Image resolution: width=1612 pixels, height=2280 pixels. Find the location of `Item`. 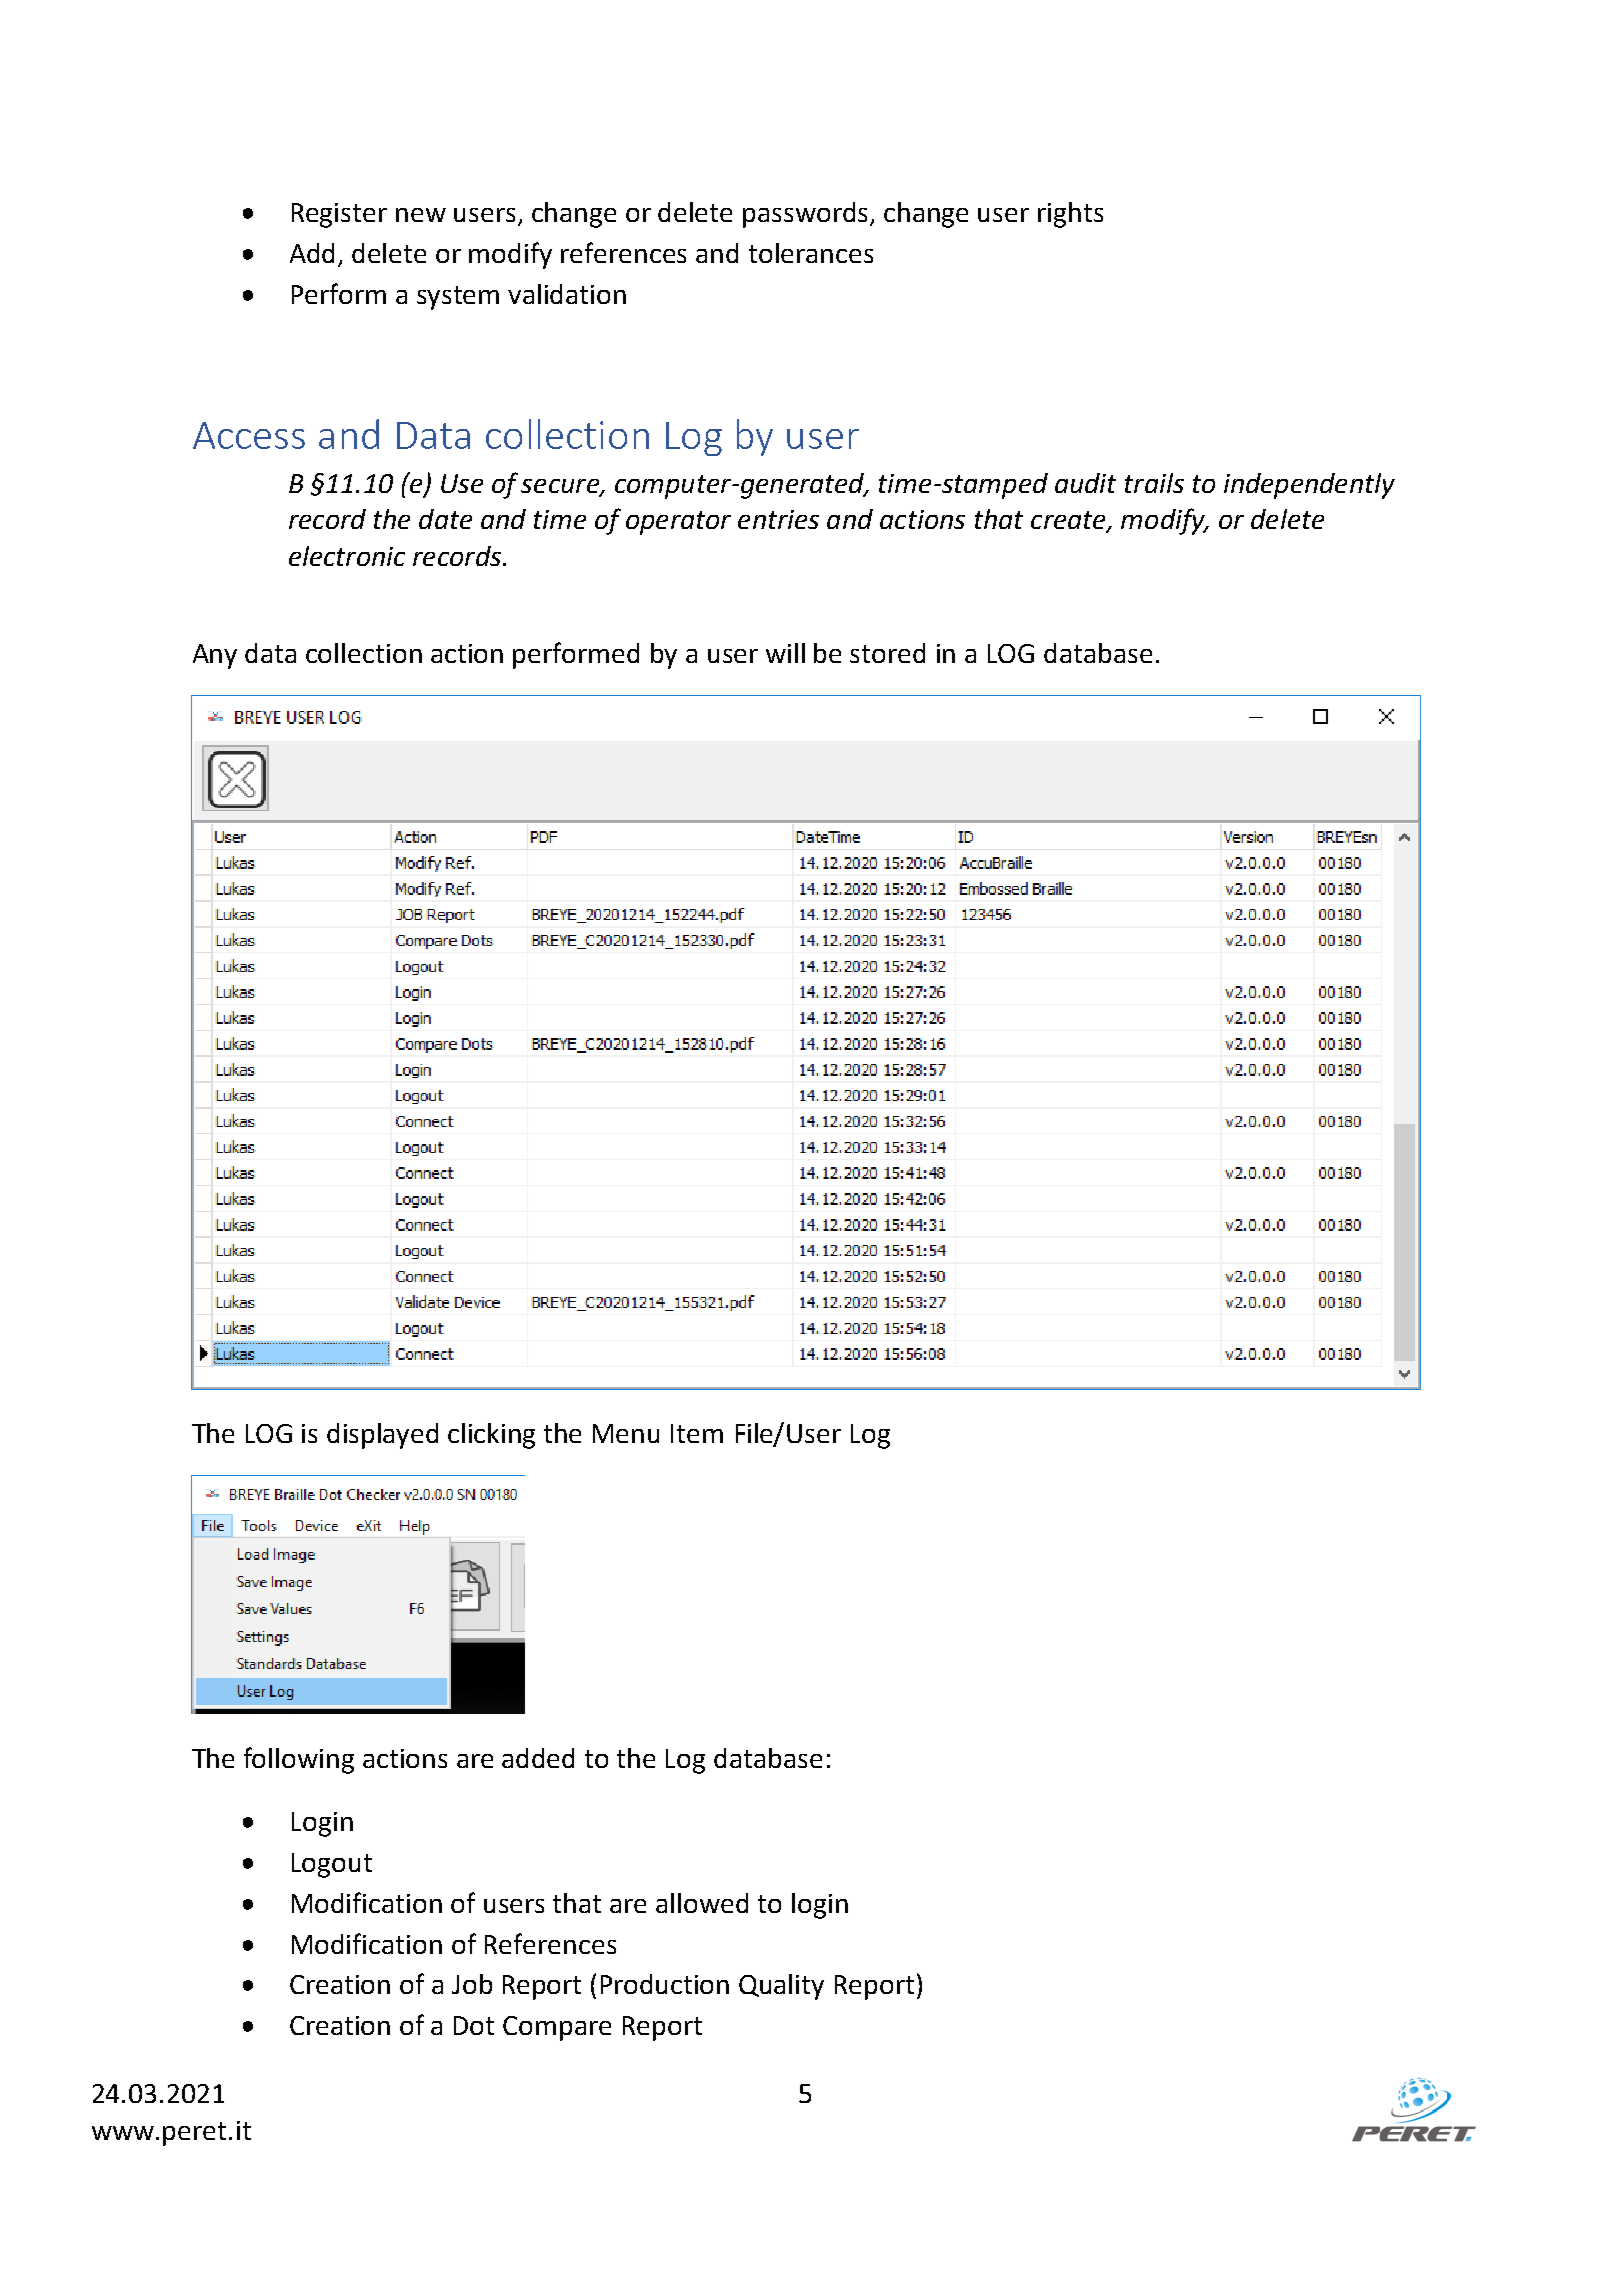

Item is located at coordinates (697, 1433).
